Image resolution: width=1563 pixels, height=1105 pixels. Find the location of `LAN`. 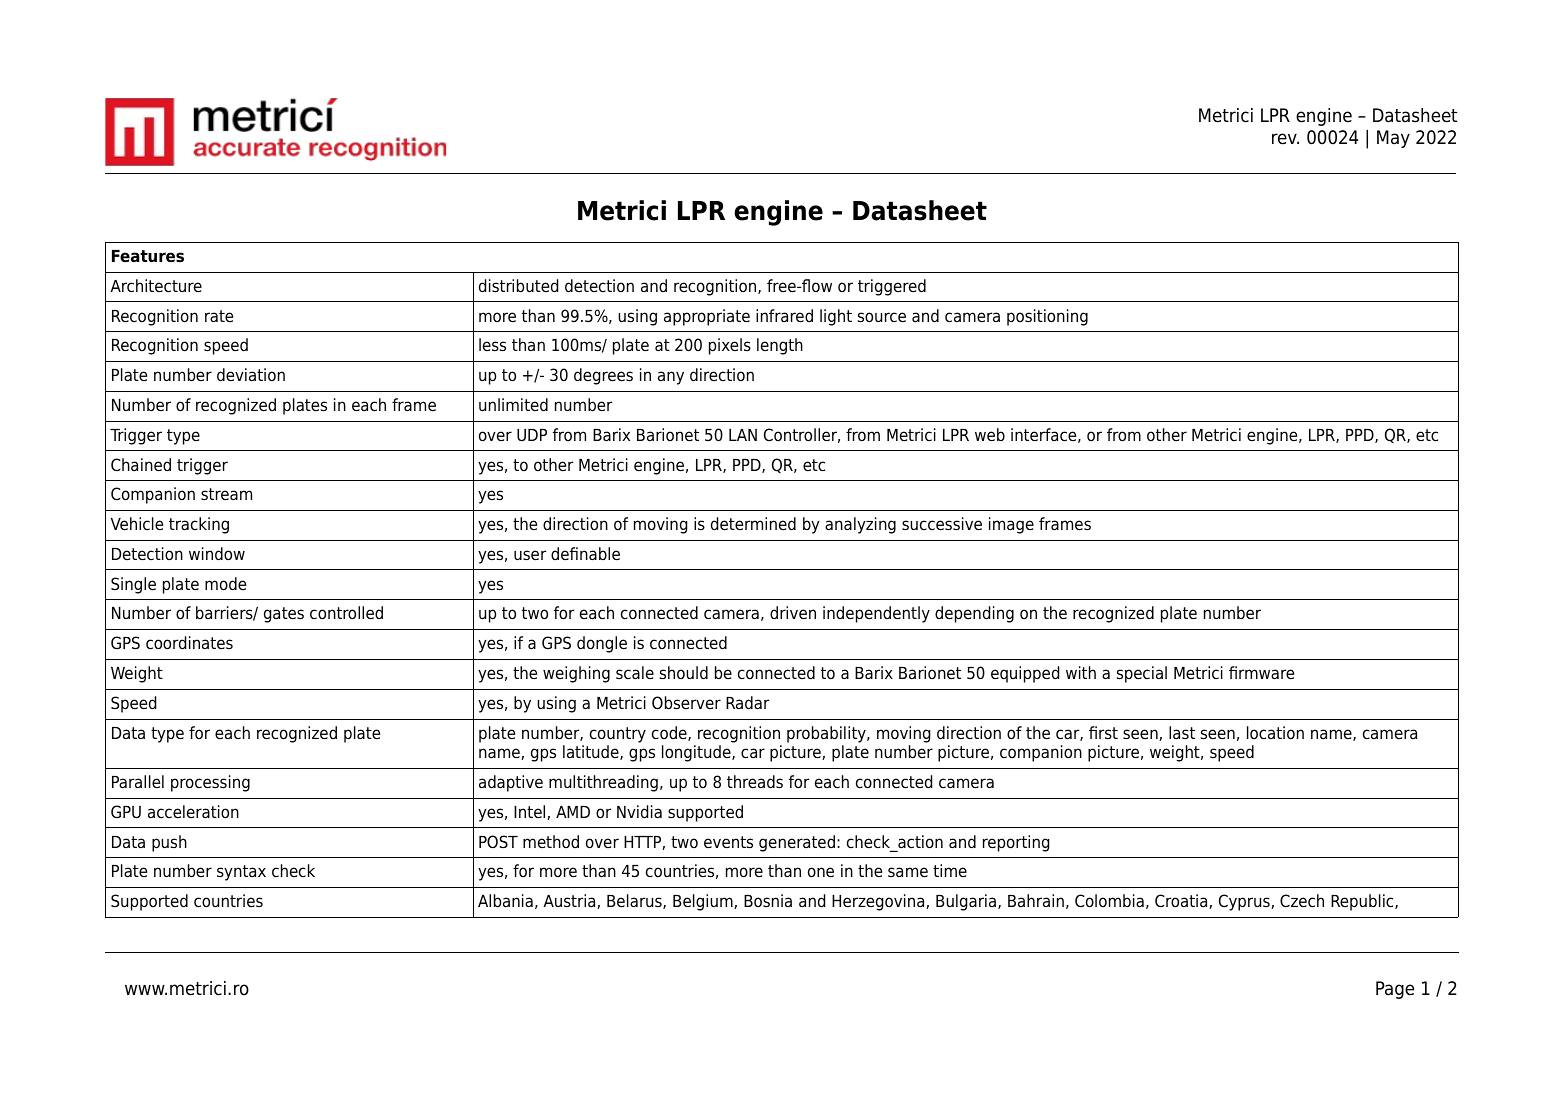

LAN is located at coordinates (743, 435).
